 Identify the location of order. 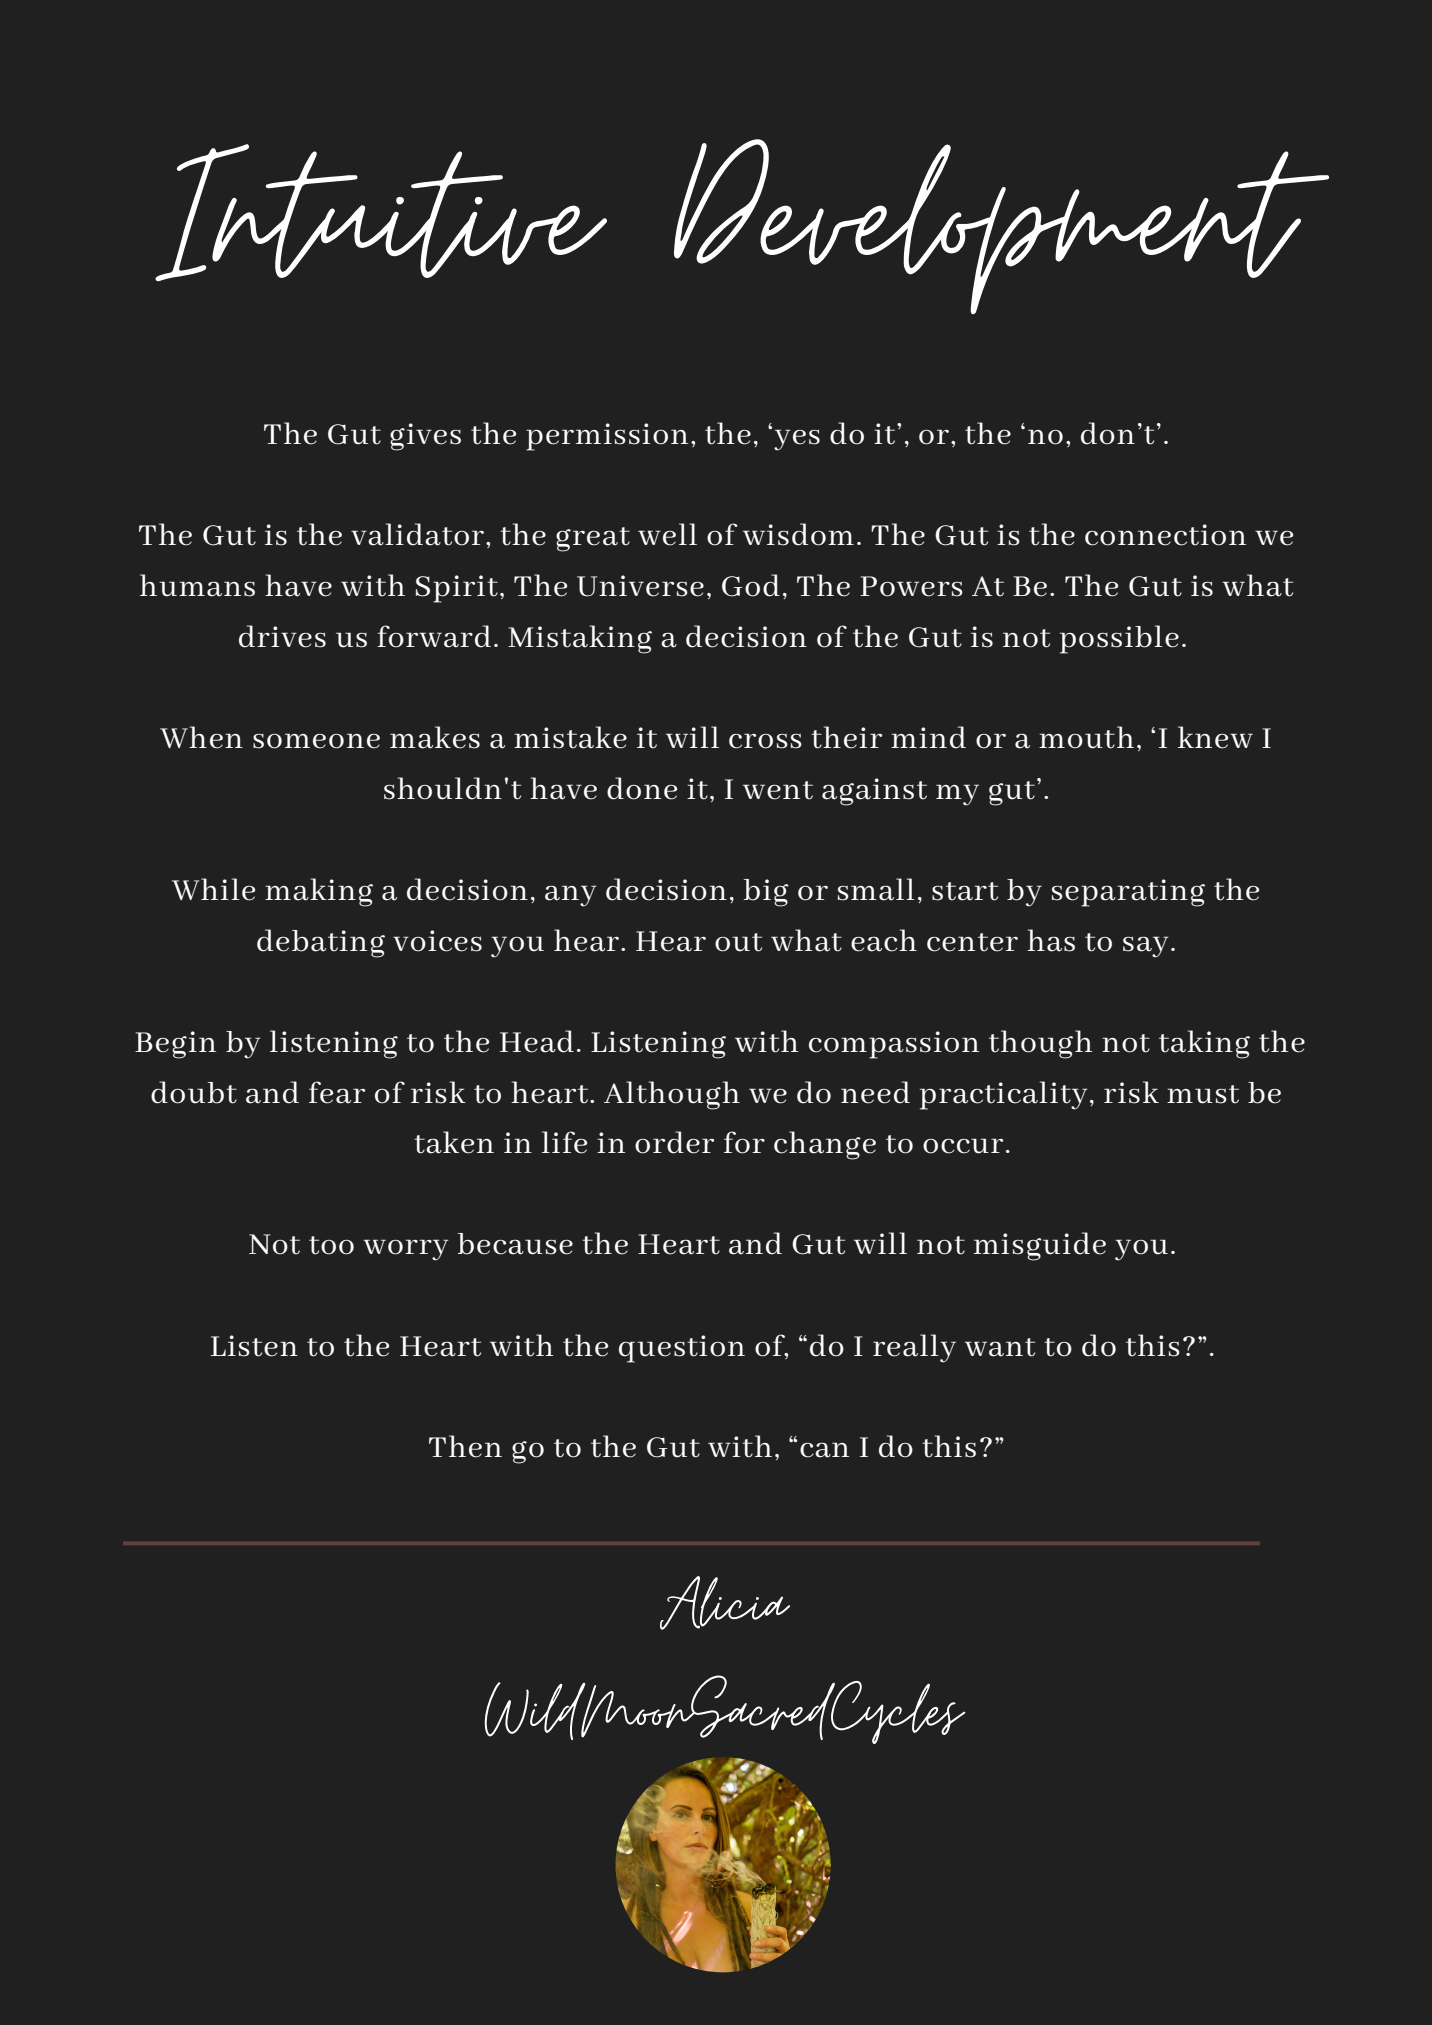
(674, 1142).
